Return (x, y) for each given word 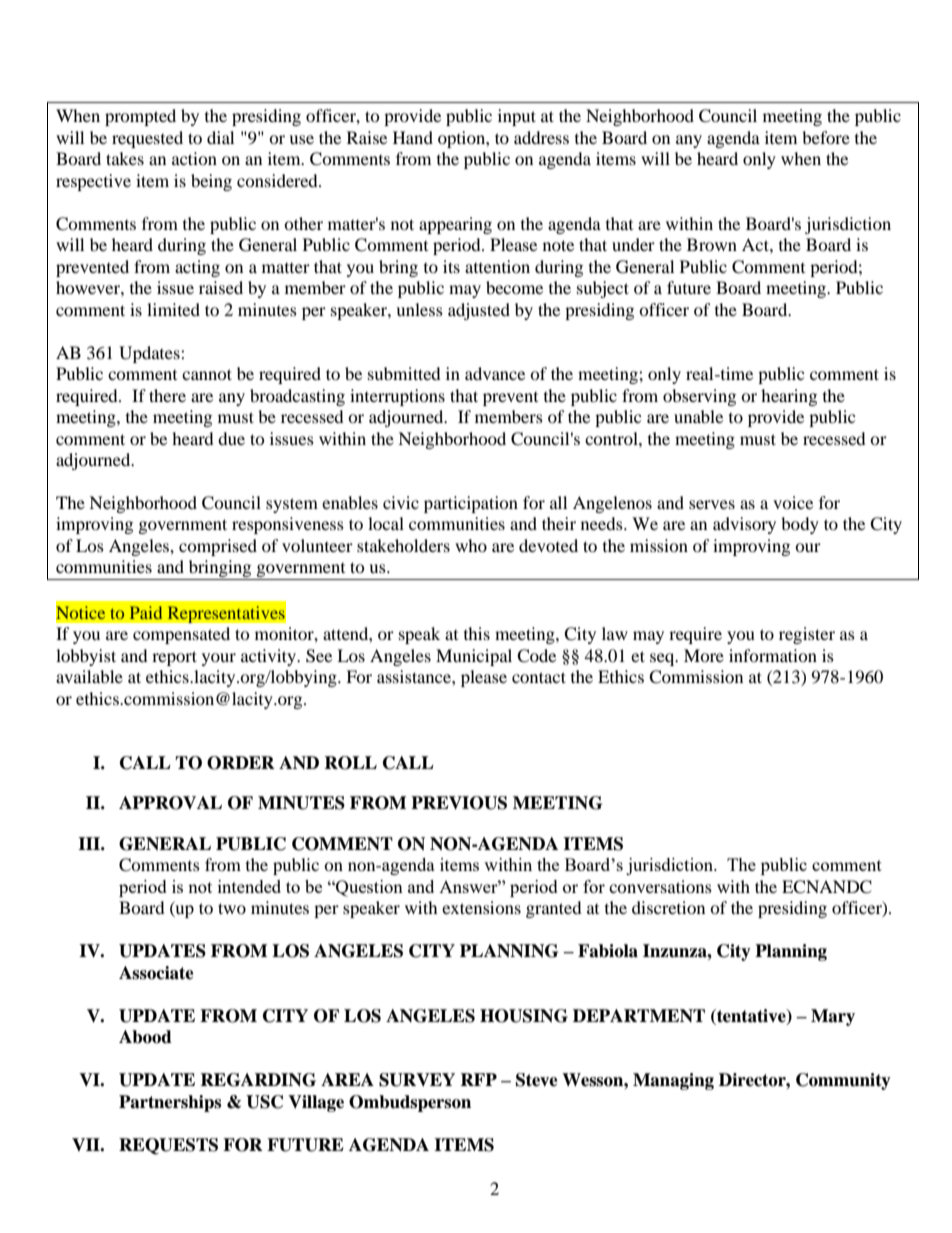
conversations (660, 886)
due (231, 438)
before (826, 137)
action (194, 158)
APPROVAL (170, 803)
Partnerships (170, 1103)
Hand (413, 137)
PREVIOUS (459, 803)
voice (793, 502)
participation (471, 504)
